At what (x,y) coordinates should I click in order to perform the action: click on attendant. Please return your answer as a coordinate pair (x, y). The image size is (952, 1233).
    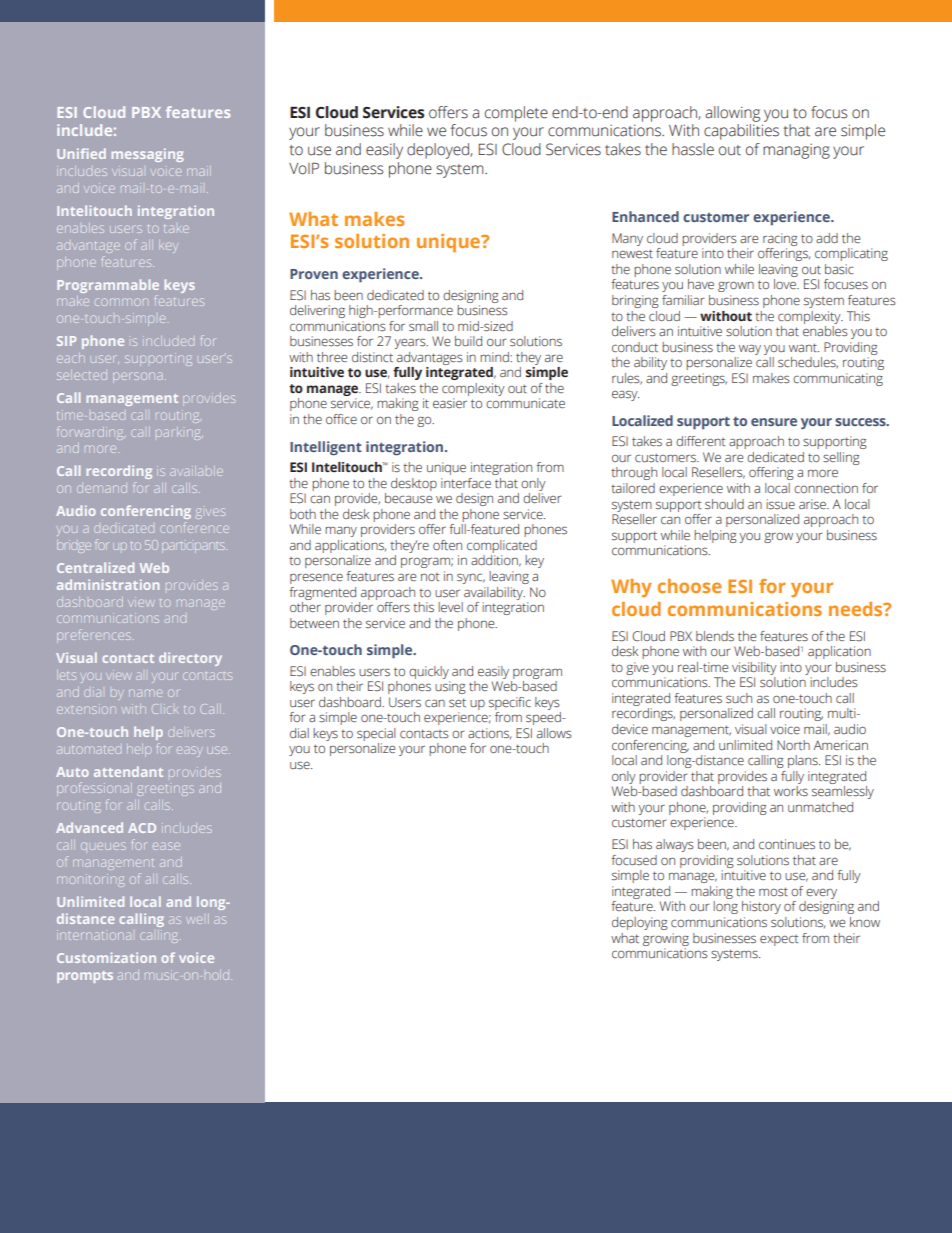
    Looking at the image, I should click on (128, 771).
